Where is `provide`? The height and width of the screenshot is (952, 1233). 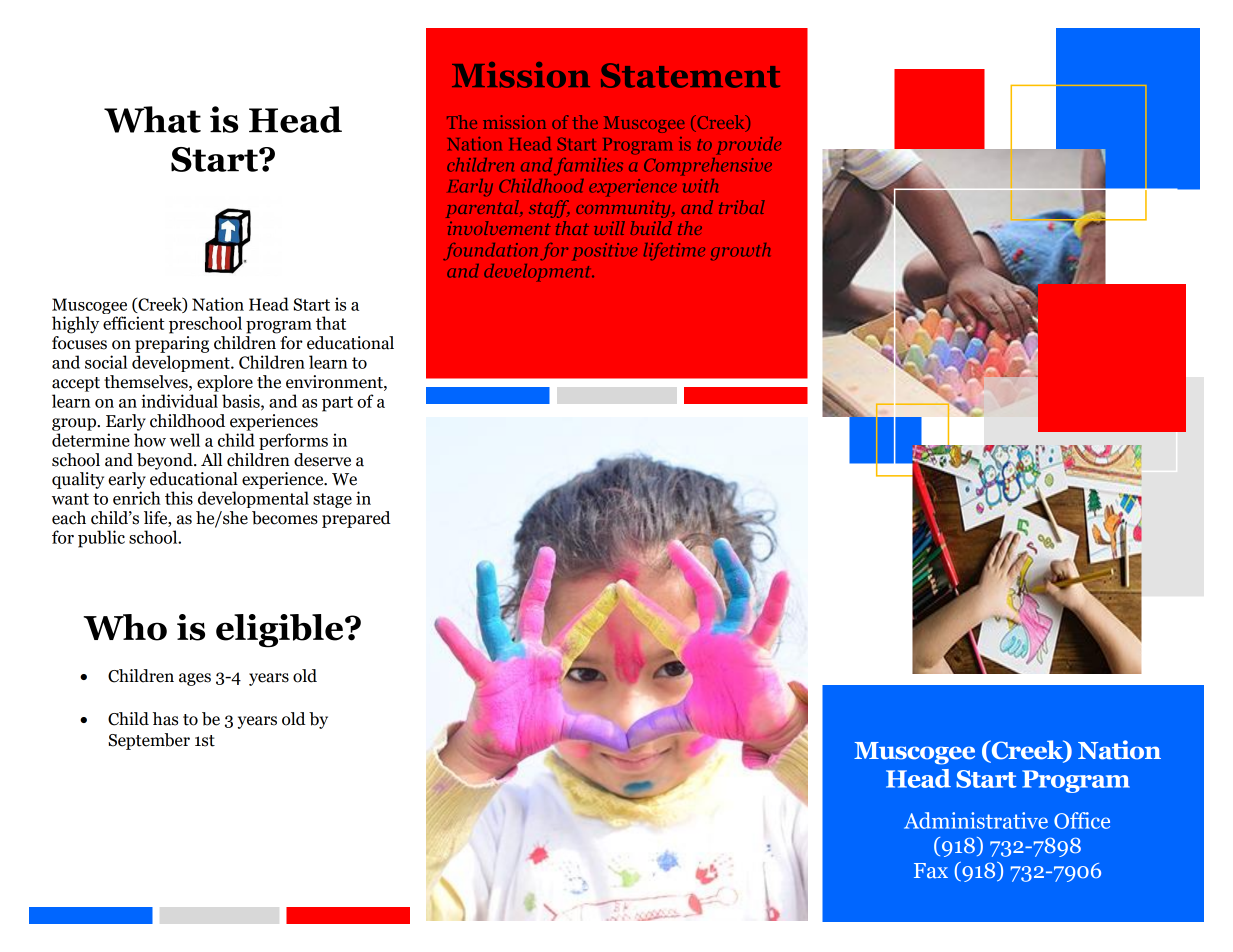
provide is located at coordinates (749, 146).
